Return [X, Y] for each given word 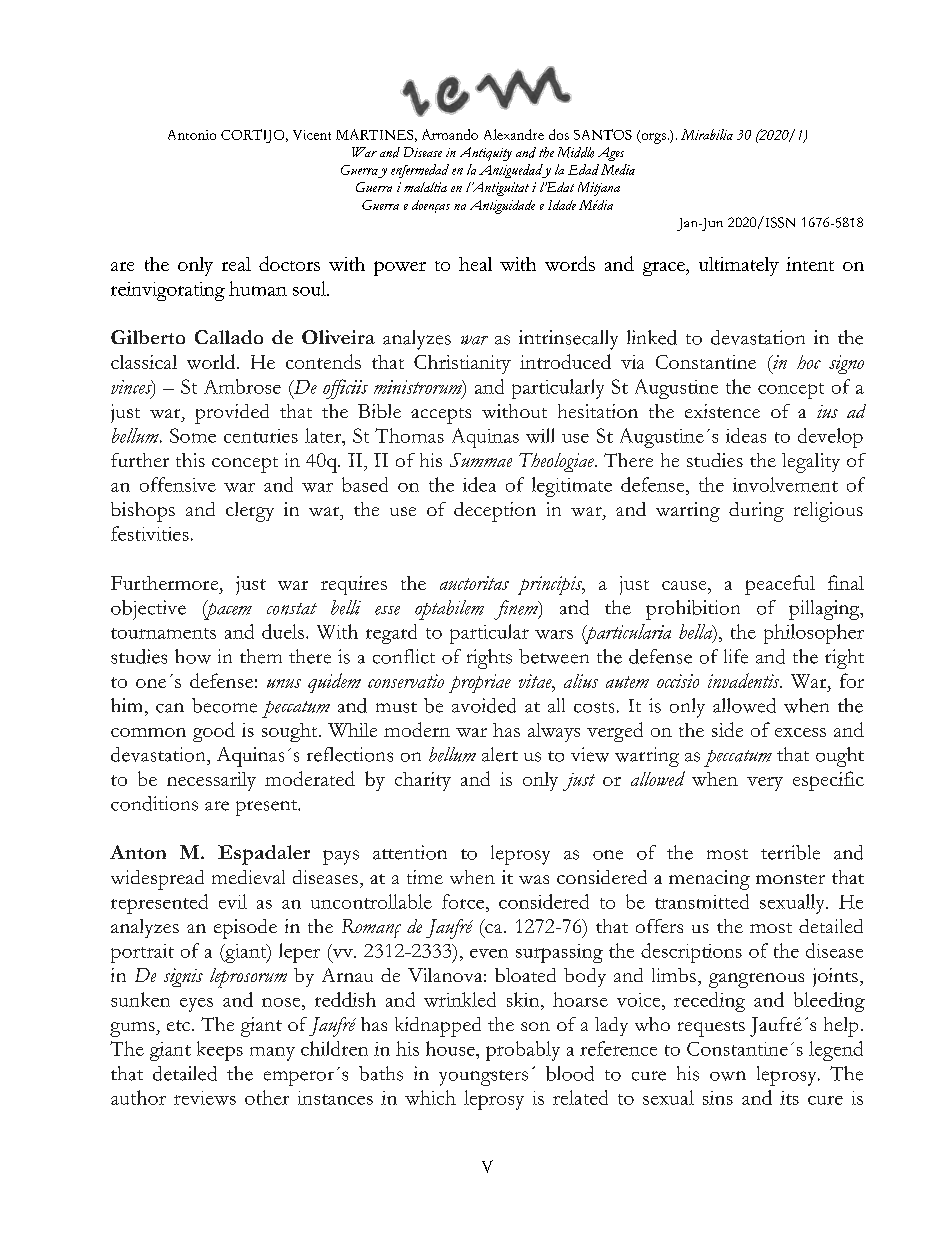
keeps [220, 1051]
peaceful [780, 585]
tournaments [163, 633]
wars [554, 634]
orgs [652, 137]
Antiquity [486, 154]
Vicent [312, 135]
